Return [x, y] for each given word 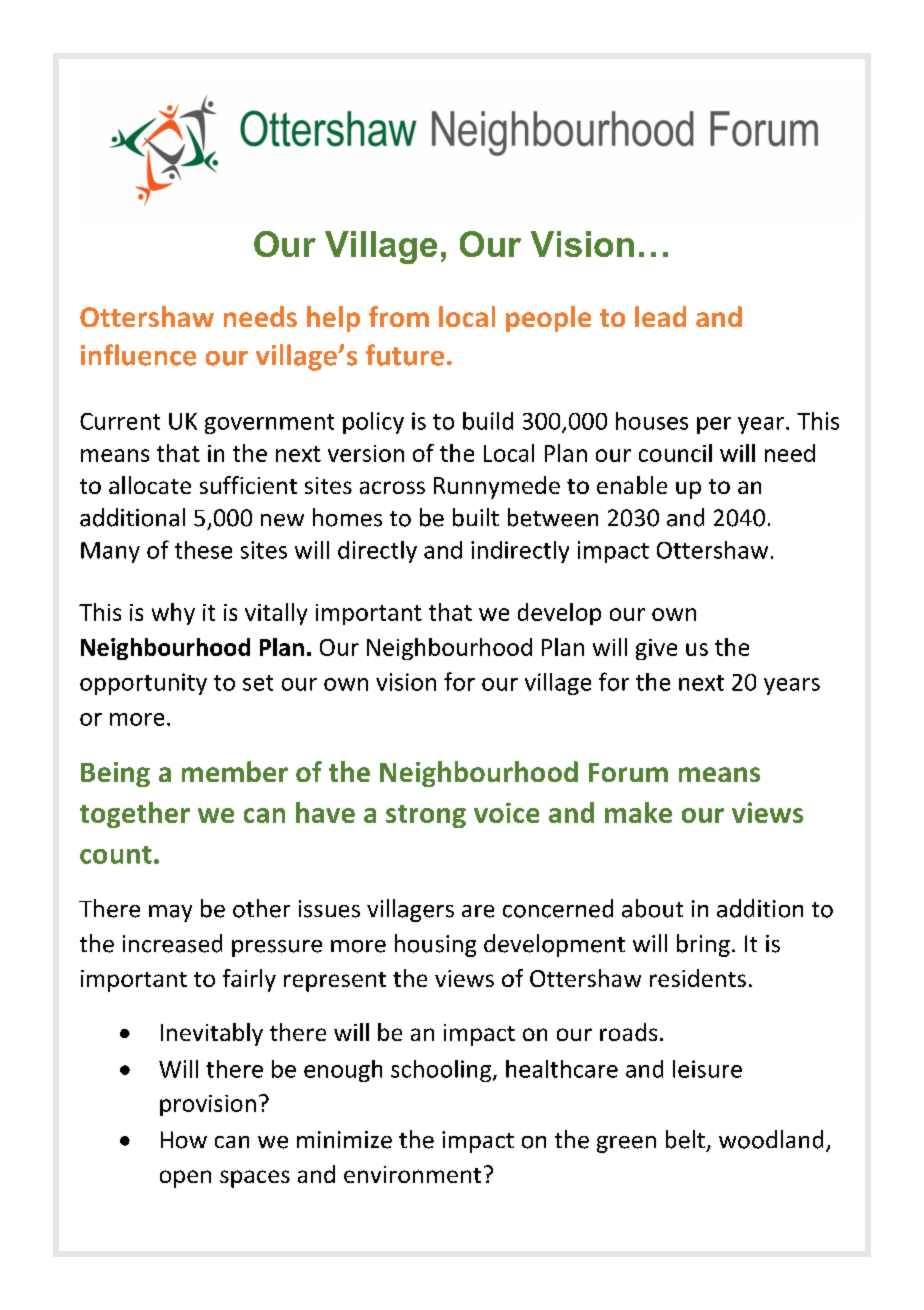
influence [138, 355]
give [656, 649]
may [170, 913]
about [652, 908]
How [184, 1140]
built [476, 517]
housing [435, 945]
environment [412, 1174]
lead [660, 316]
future [405, 355]
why [173, 614]
